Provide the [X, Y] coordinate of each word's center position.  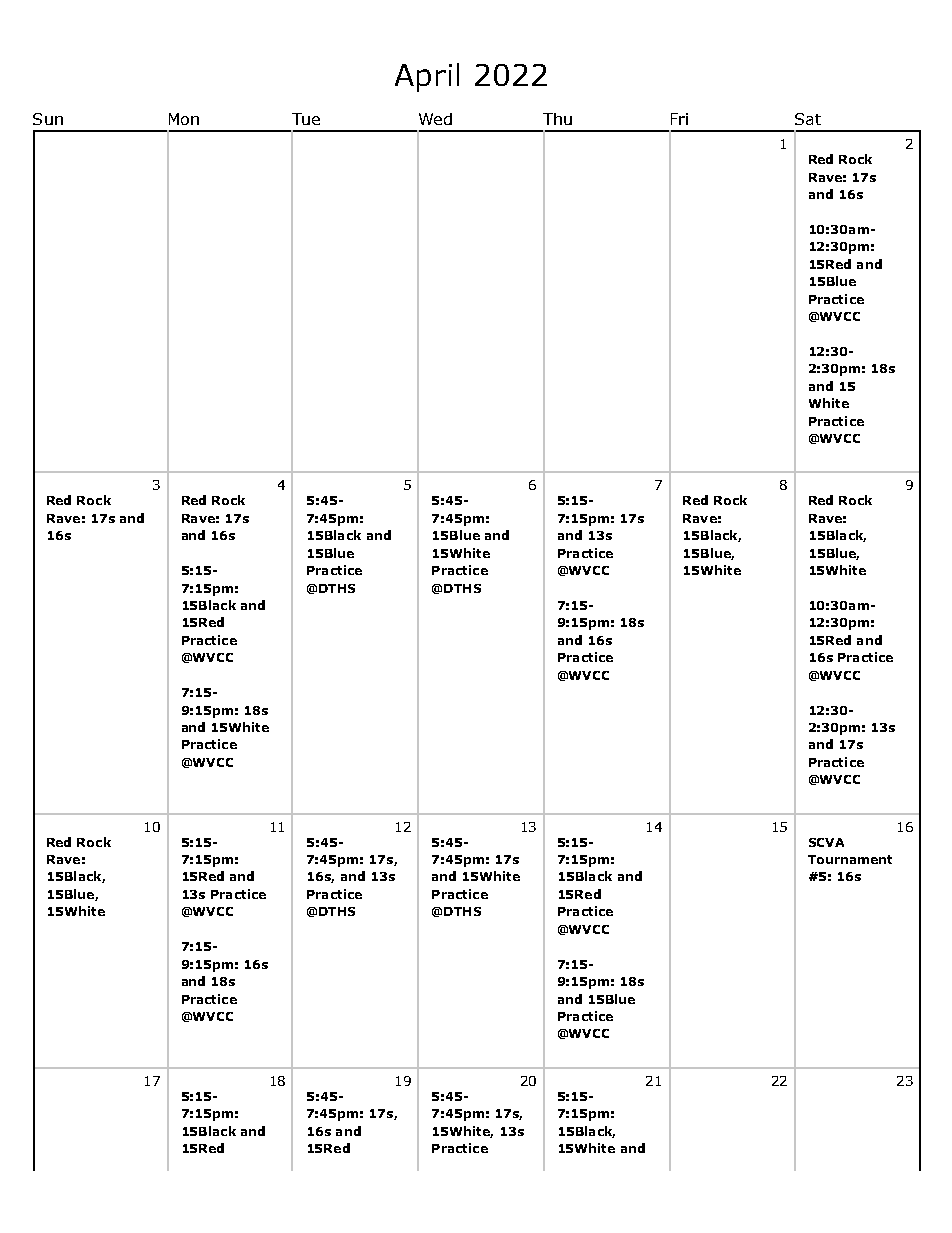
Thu [557, 119]
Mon [184, 119]
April [427, 77]
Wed [435, 119]
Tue [306, 119]
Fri [679, 119]
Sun [48, 119]
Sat [808, 119]
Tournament [850, 859]
